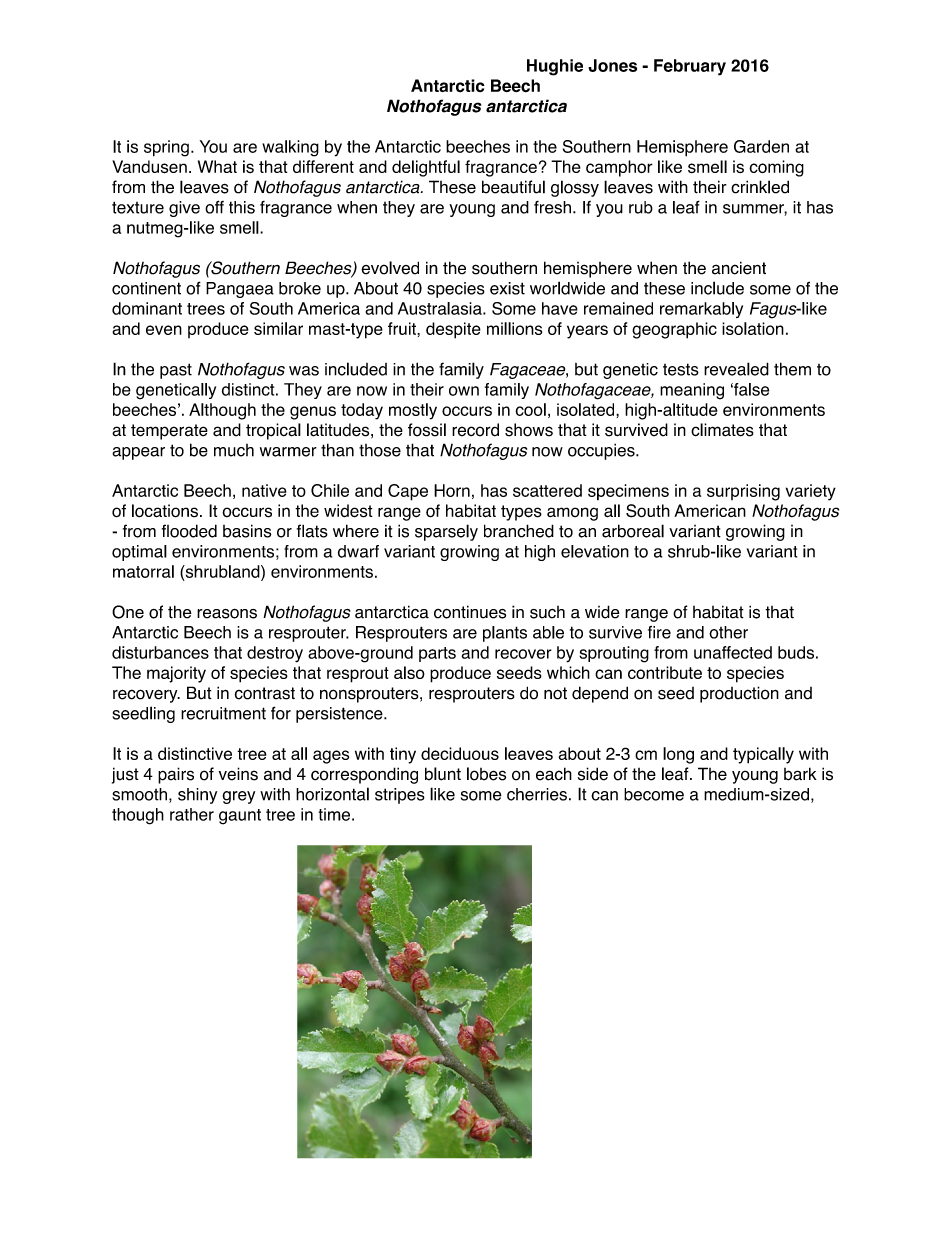  What do you see at coordinates (227, 613) in the screenshot?
I see `reasons` at bounding box center [227, 613].
